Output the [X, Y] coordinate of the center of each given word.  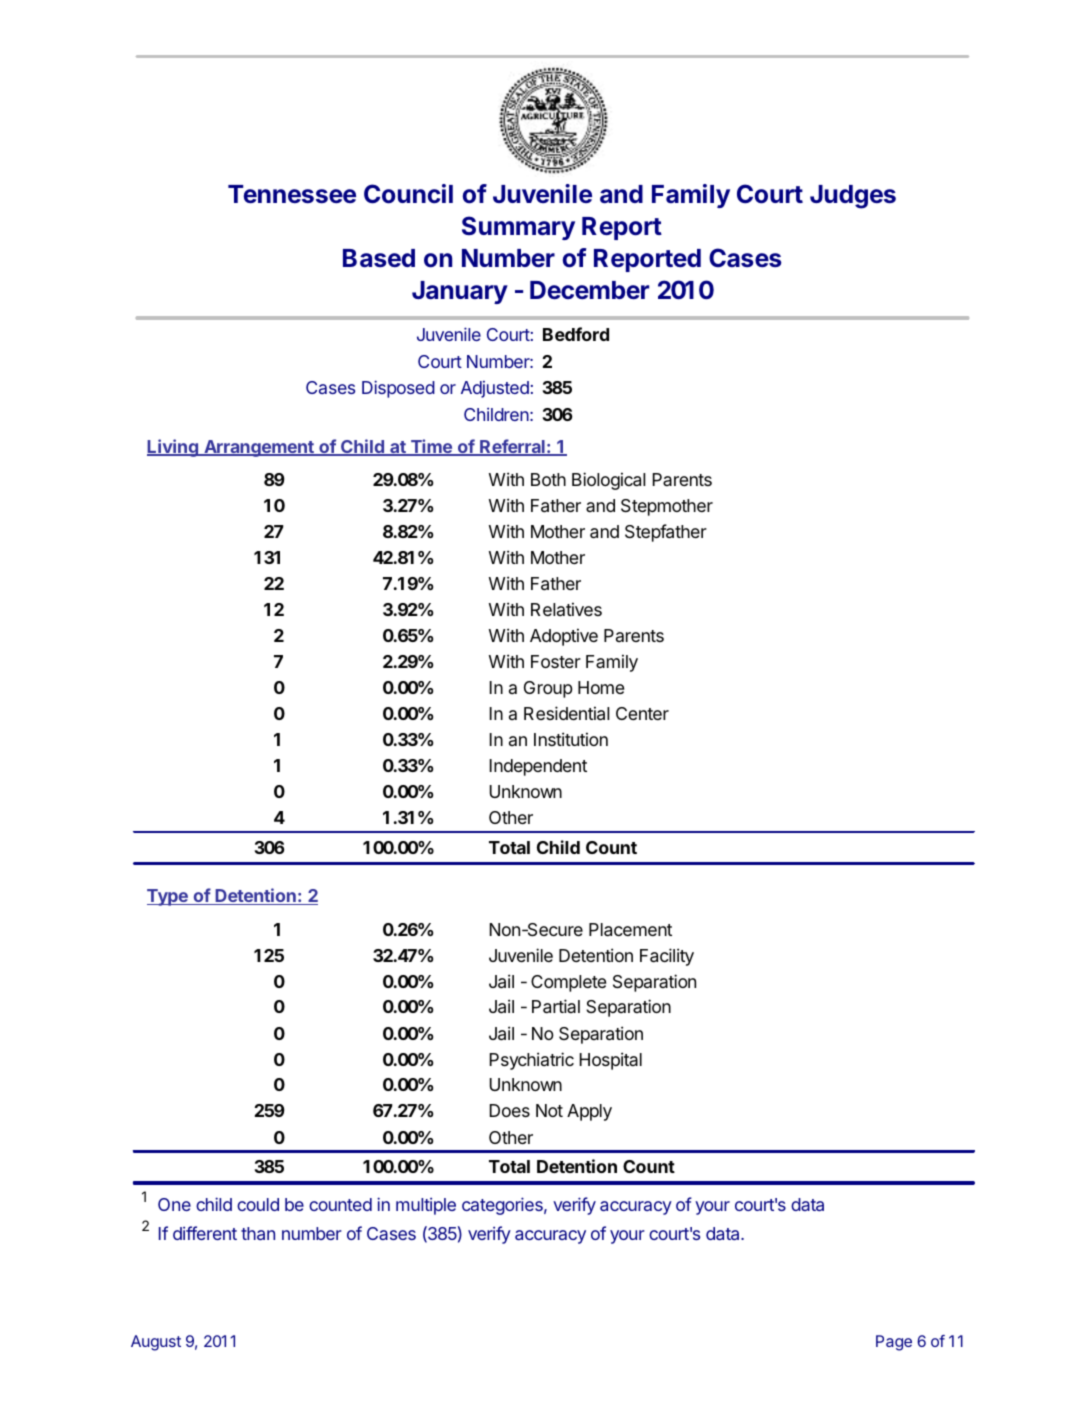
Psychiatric [532, 1061]
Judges [853, 197]
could [258, 1204]
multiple [426, 1206]
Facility [667, 957]
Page [894, 1343]
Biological [608, 481]
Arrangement [259, 448]
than [258, 1233]
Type [168, 897]
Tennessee [292, 194]
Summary [518, 228]
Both [548, 479]
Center [642, 713]
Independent [538, 767]
